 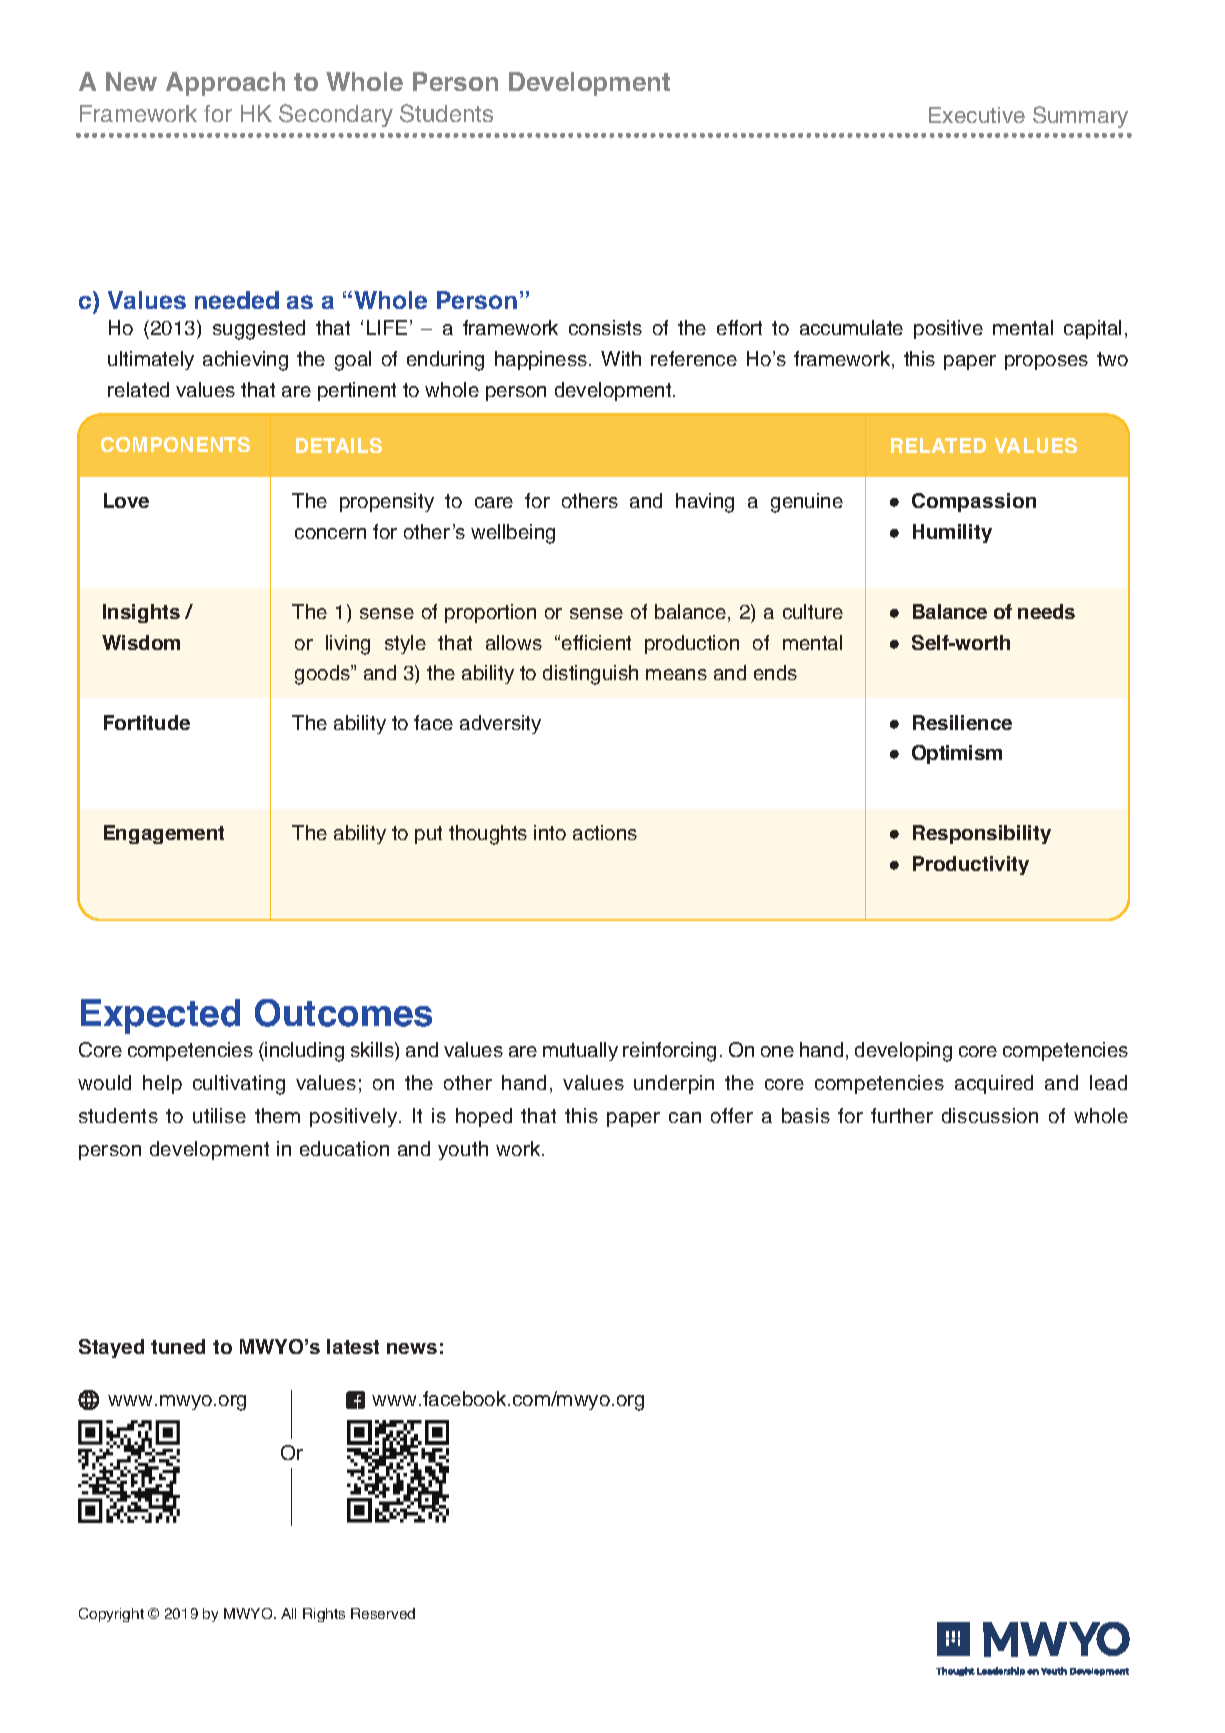 What do you see at coordinates (982, 834) in the image?
I see `Responsibility` at bounding box center [982, 834].
